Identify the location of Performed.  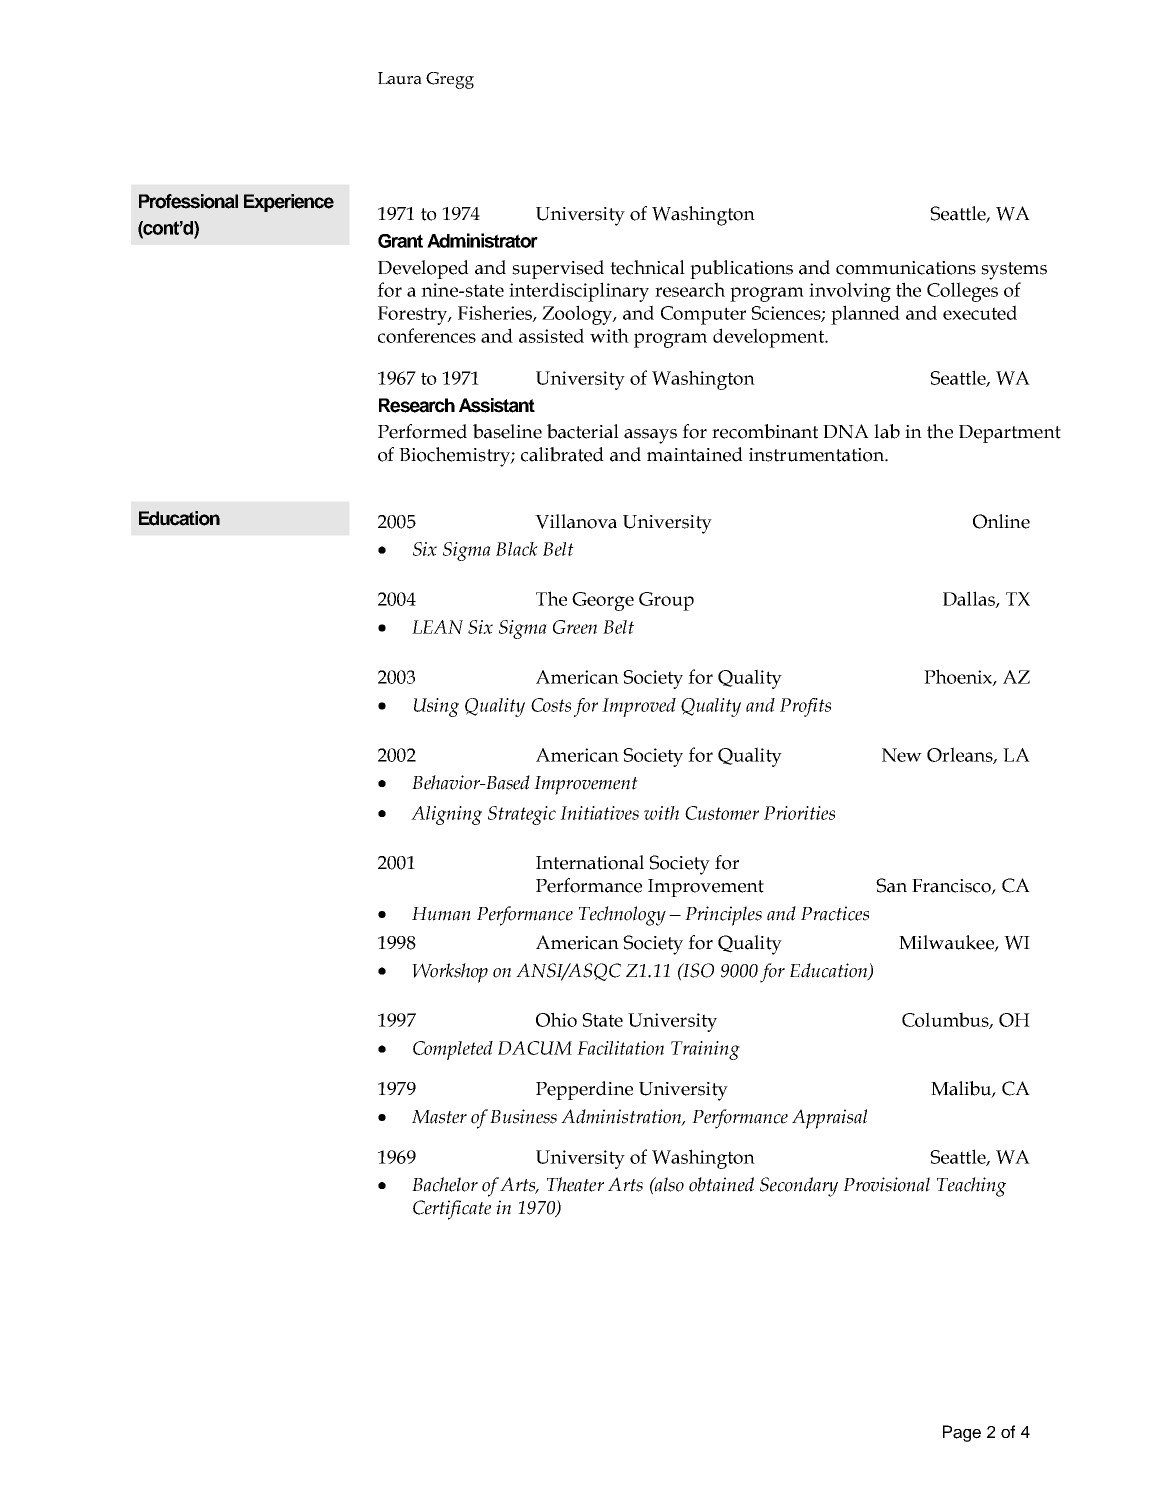
(422, 431).
